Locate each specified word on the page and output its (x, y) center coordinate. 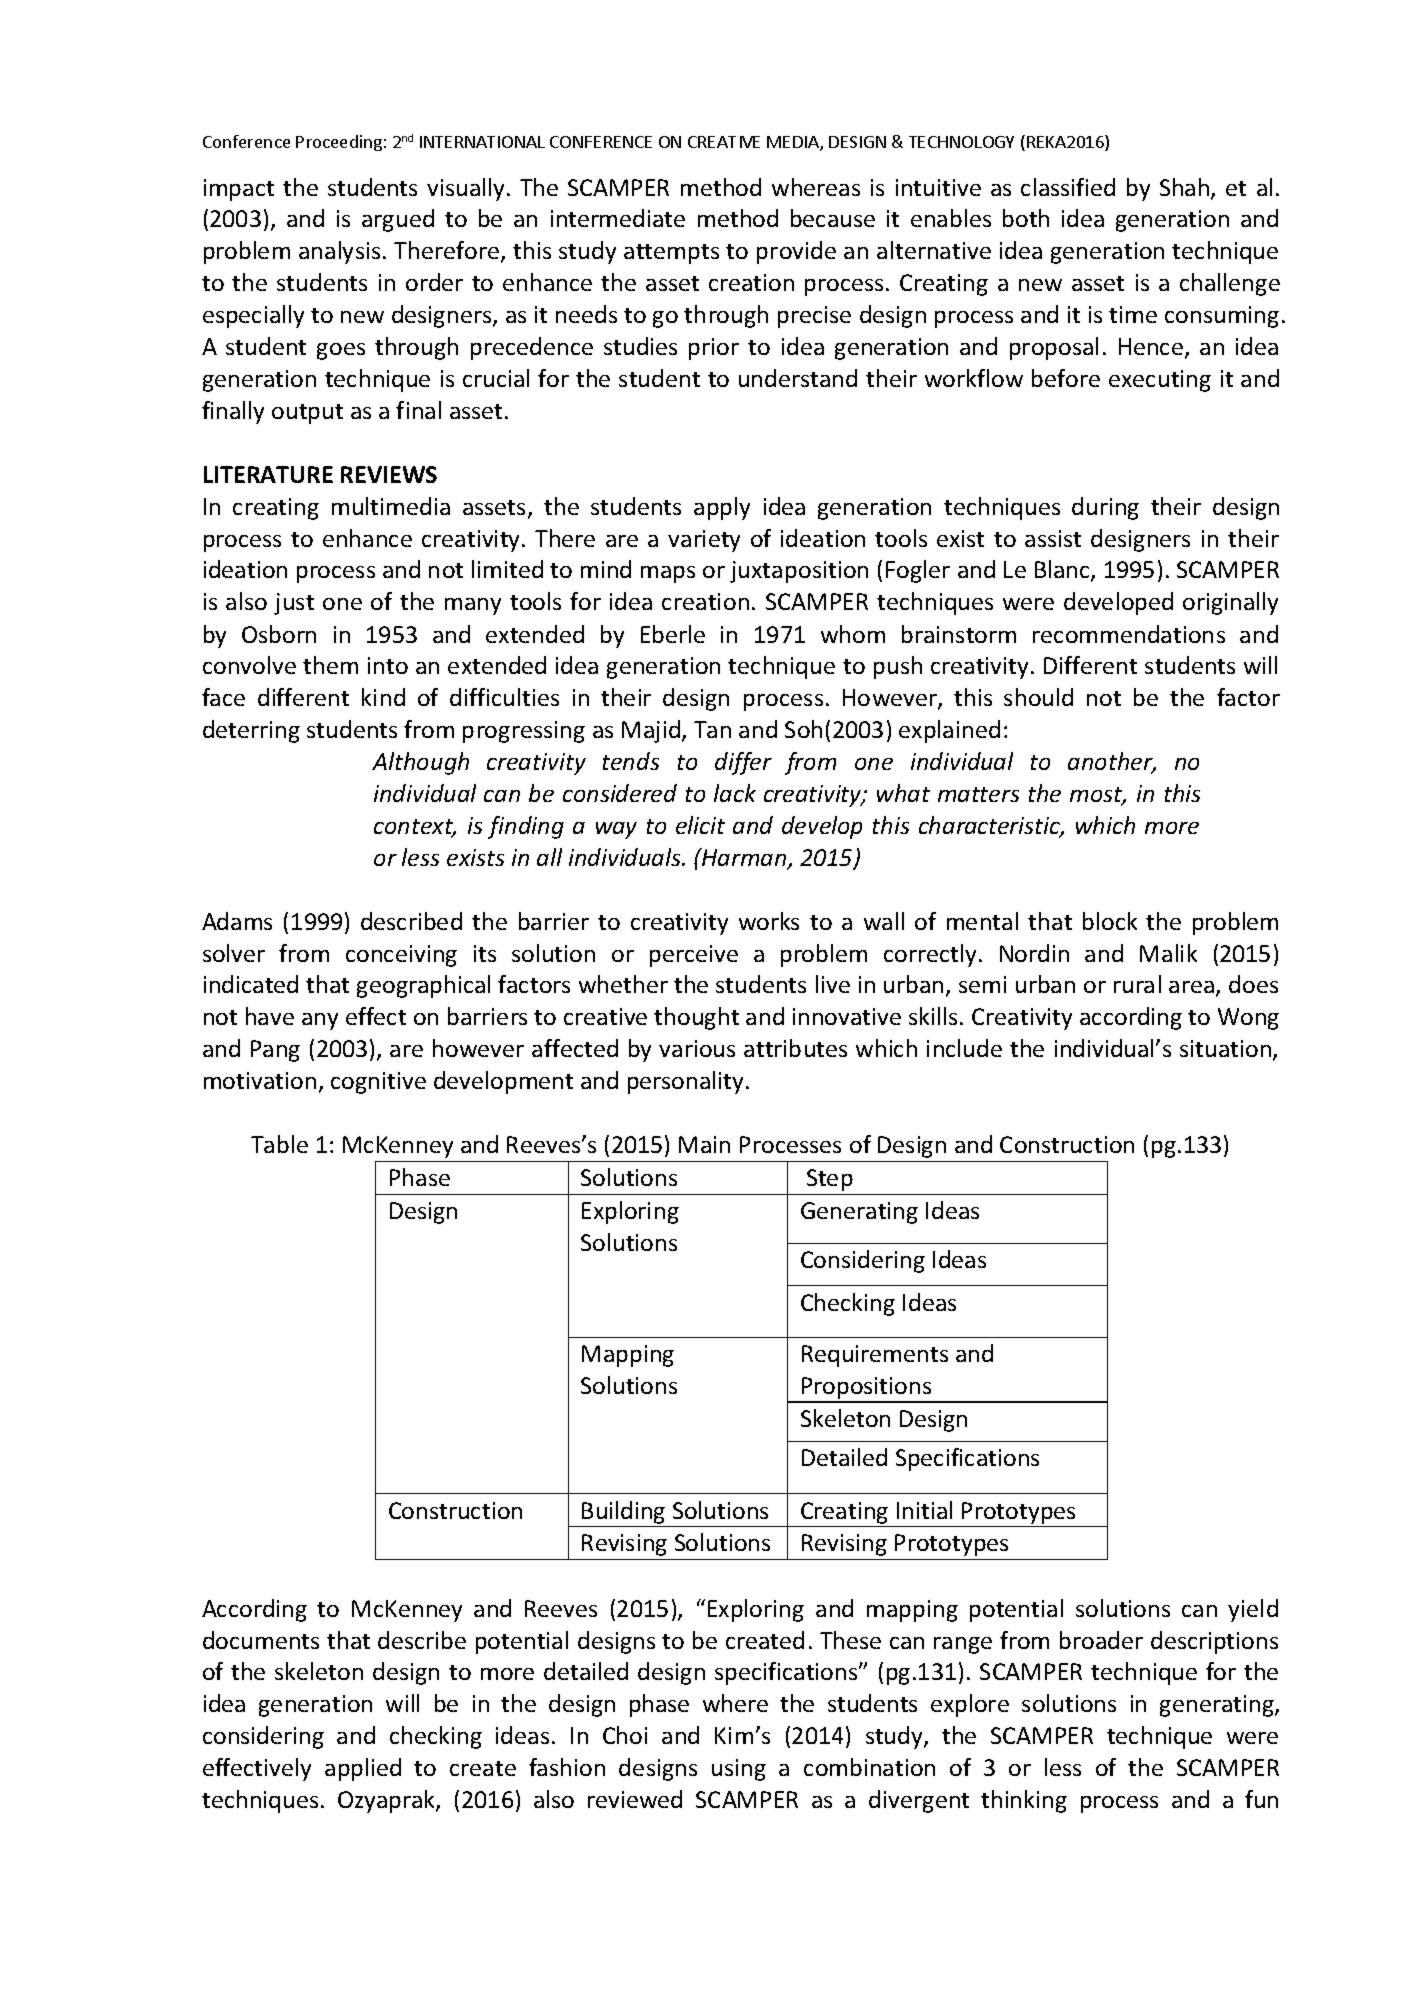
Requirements (875, 1356)
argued (398, 220)
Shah (1186, 188)
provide (796, 252)
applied (363, 1769)
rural (1137, 984)
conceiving (401, 956)
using (739, 1770)
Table (279, 1144)
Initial (924, 1510)
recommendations (1129, 634)
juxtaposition (799, 572)
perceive (694, 956)
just (294, 604)
